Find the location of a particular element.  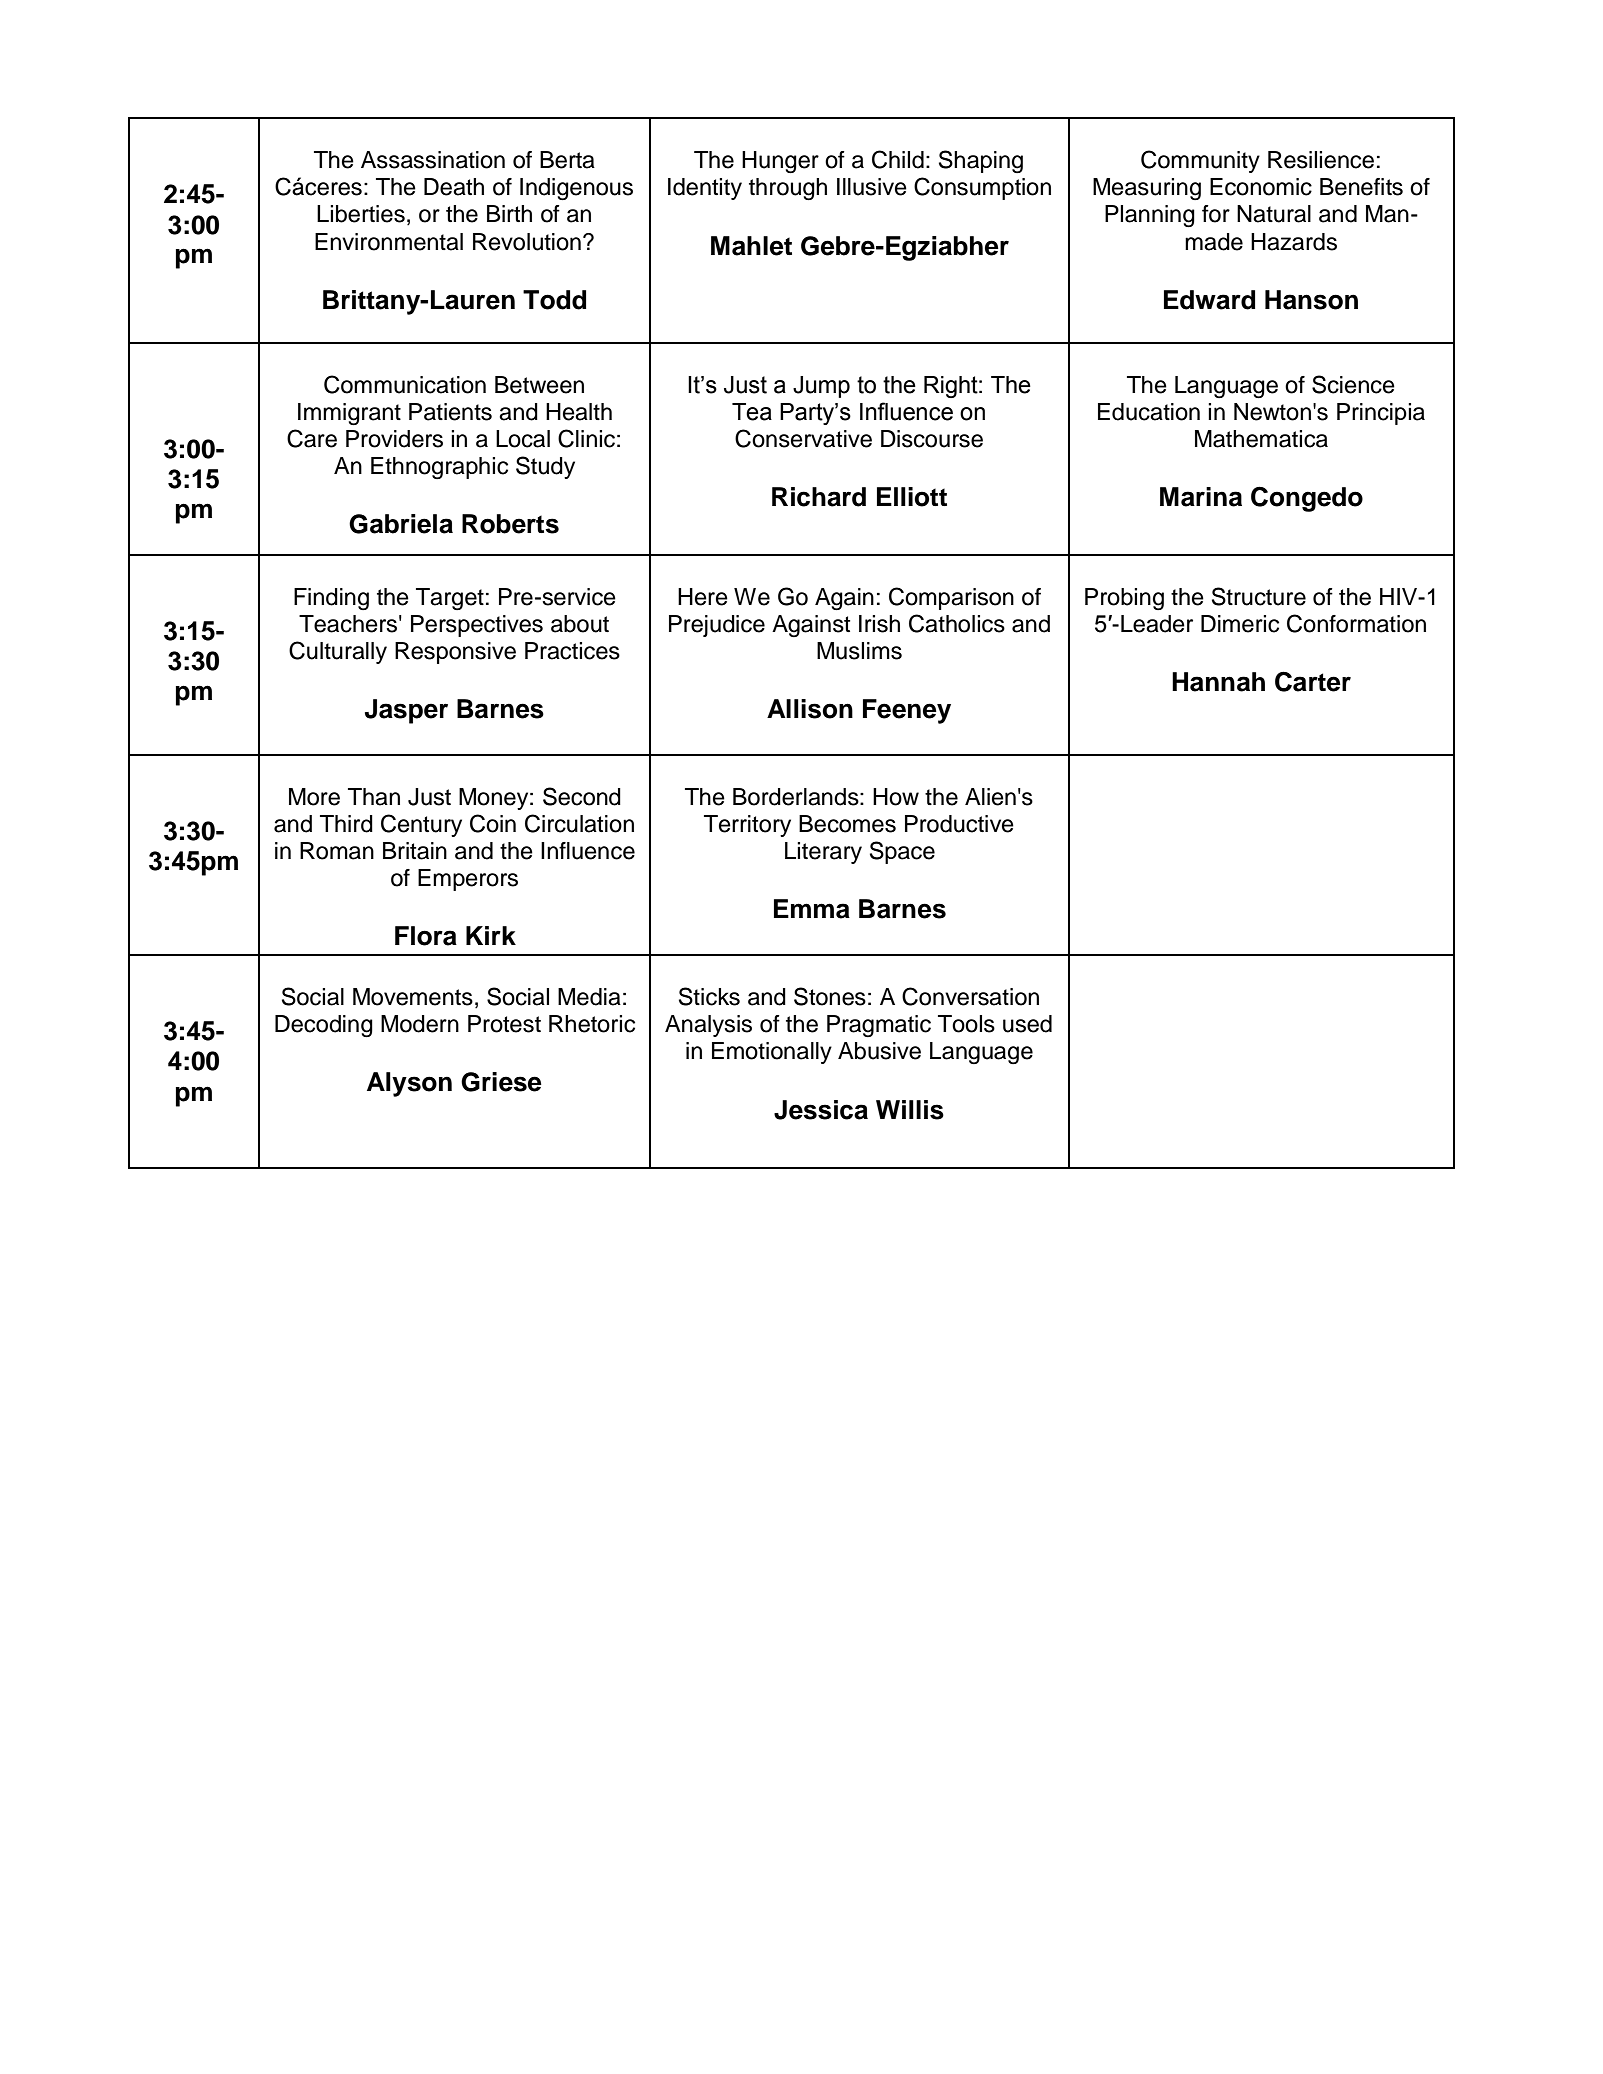

Marina is located at coordinates (1201, 497).
